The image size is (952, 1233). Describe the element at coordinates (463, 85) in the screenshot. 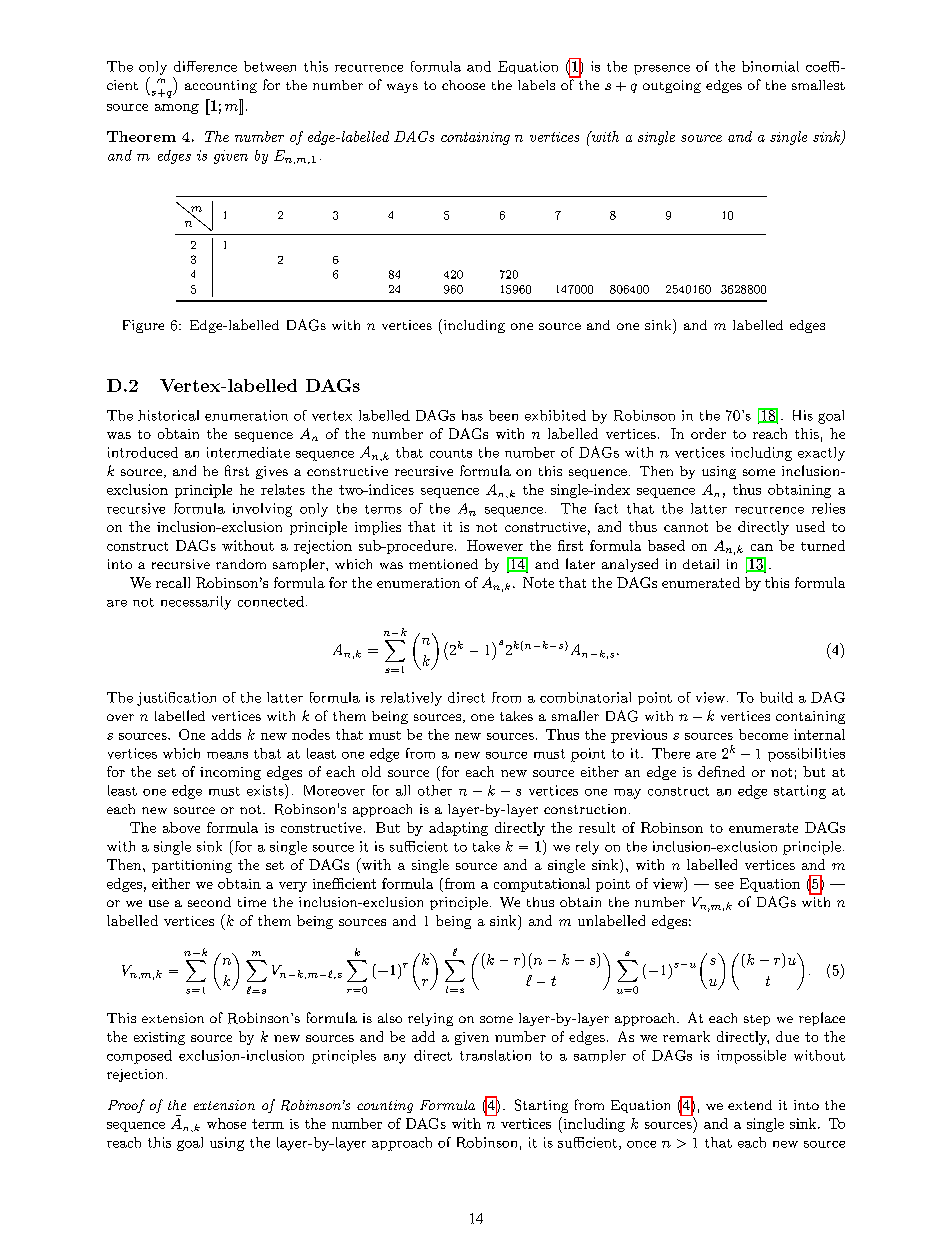

I see `choose` at that location.
